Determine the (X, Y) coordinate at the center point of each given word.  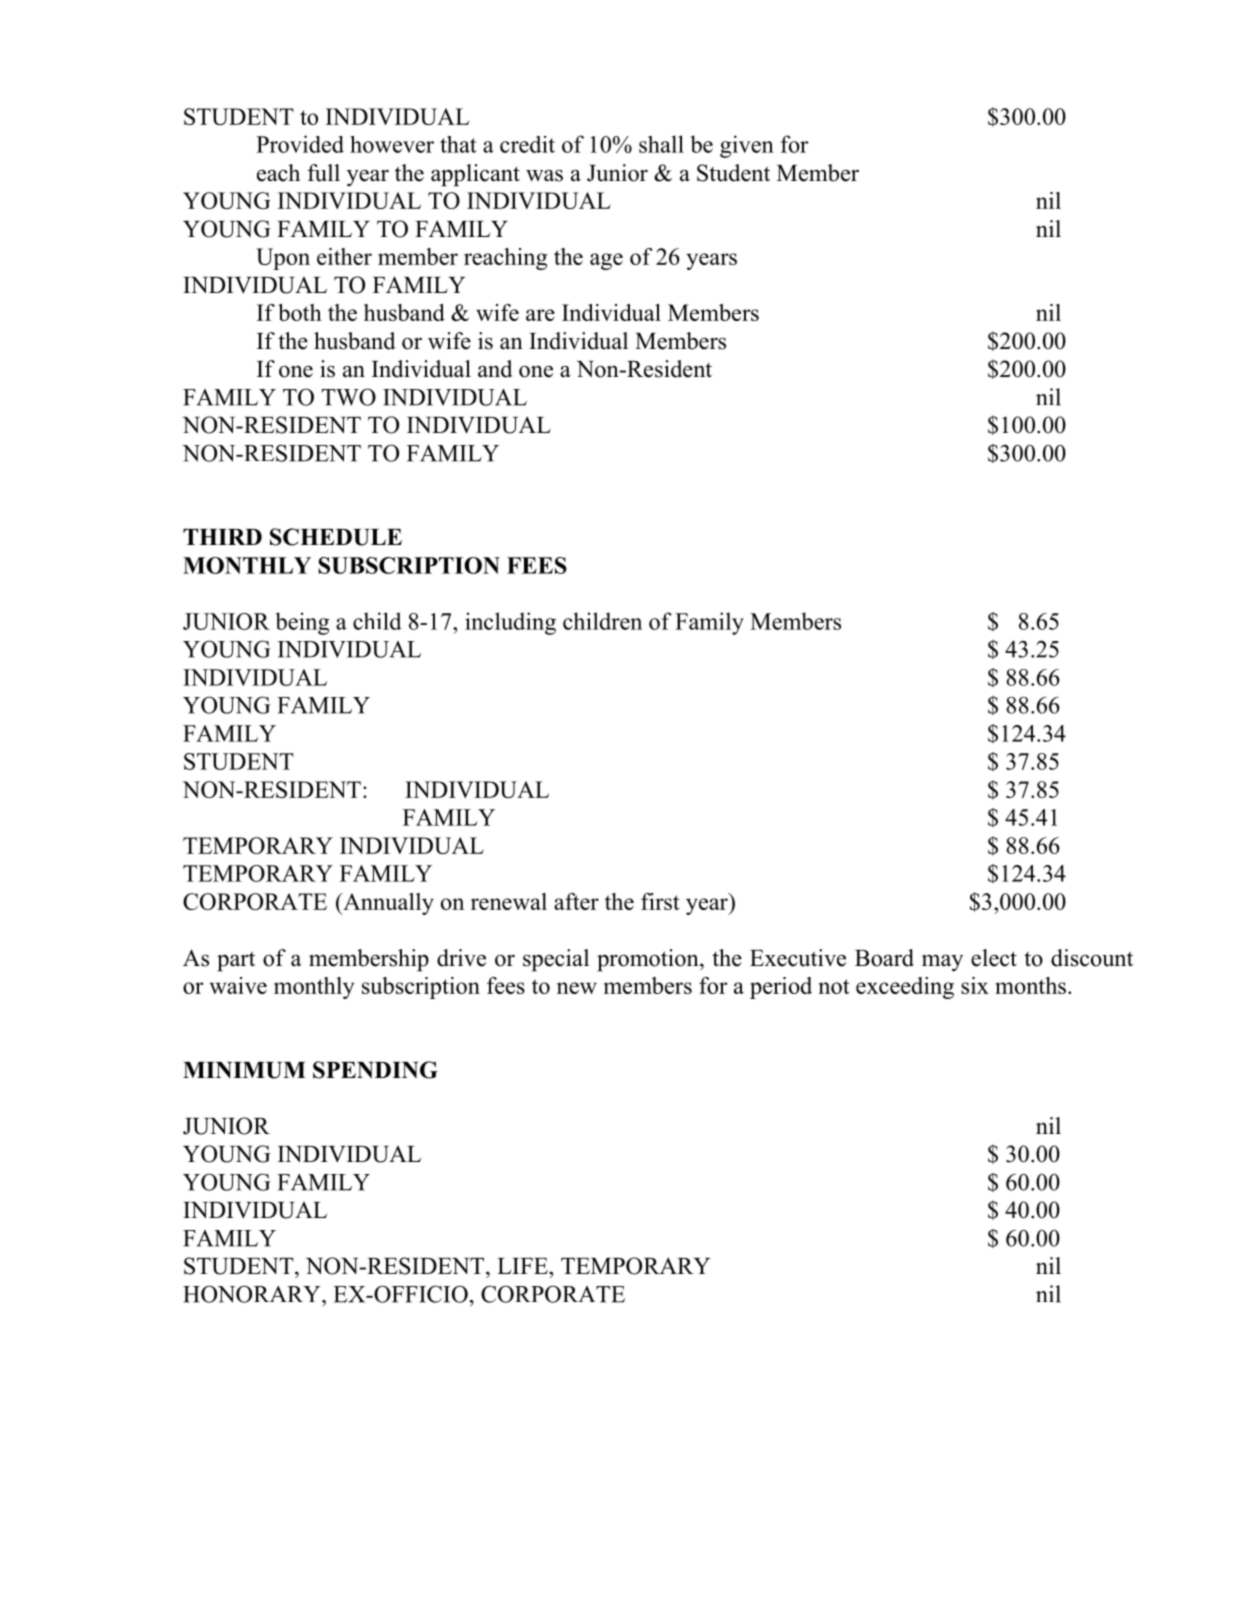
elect (994, 958)
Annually (387, 904)
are (540, 315)
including (510, 623)
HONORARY (253, 1294)
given (747, 146)
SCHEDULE (336, 537)
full (323, 173)
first (660, 901)
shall (661, 144)
